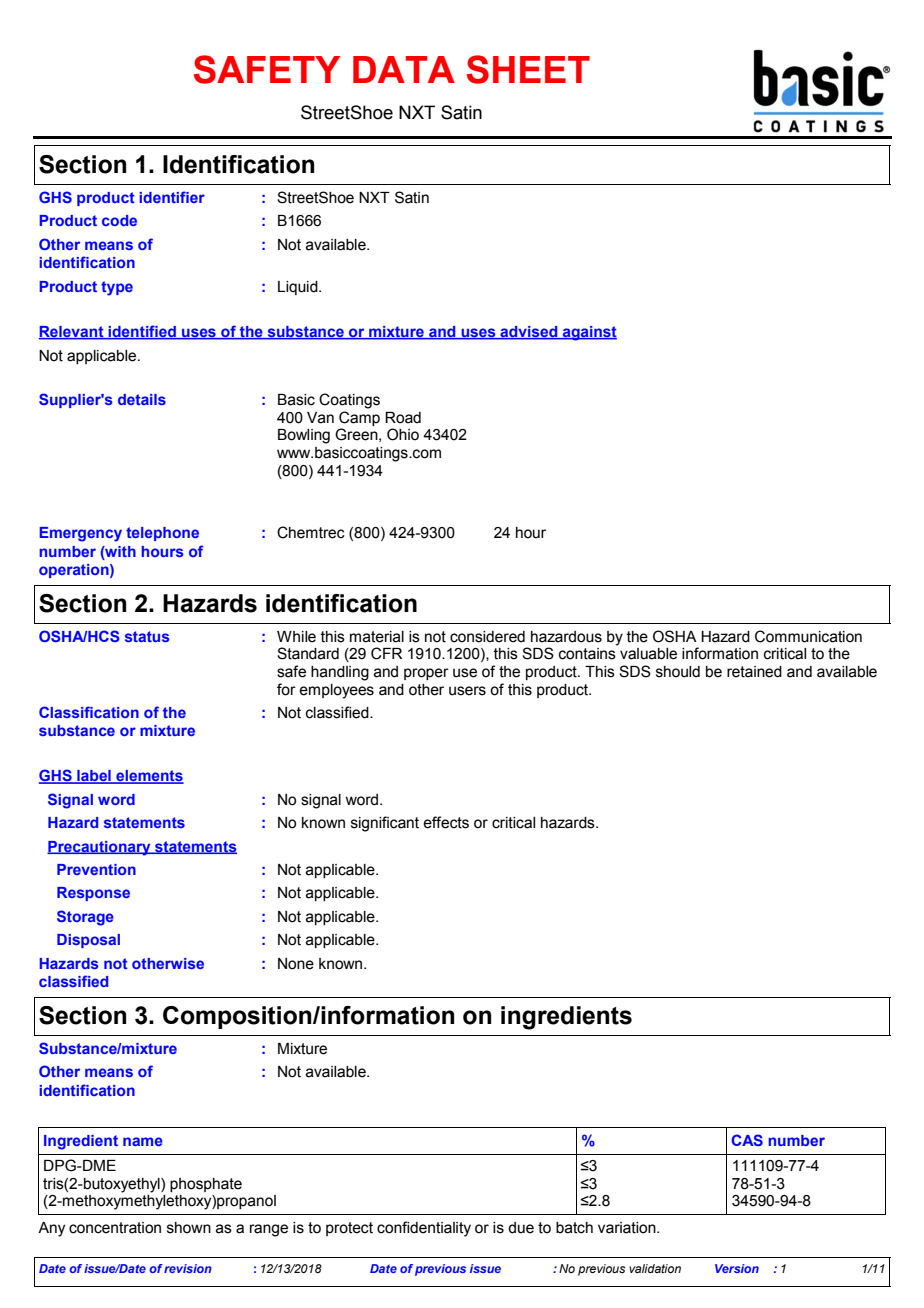 The width and height of the page is (924, 1308). What do you see at coordinates (172, 197) in the page?
I see `identifier` at bounding box center [172, 197].
